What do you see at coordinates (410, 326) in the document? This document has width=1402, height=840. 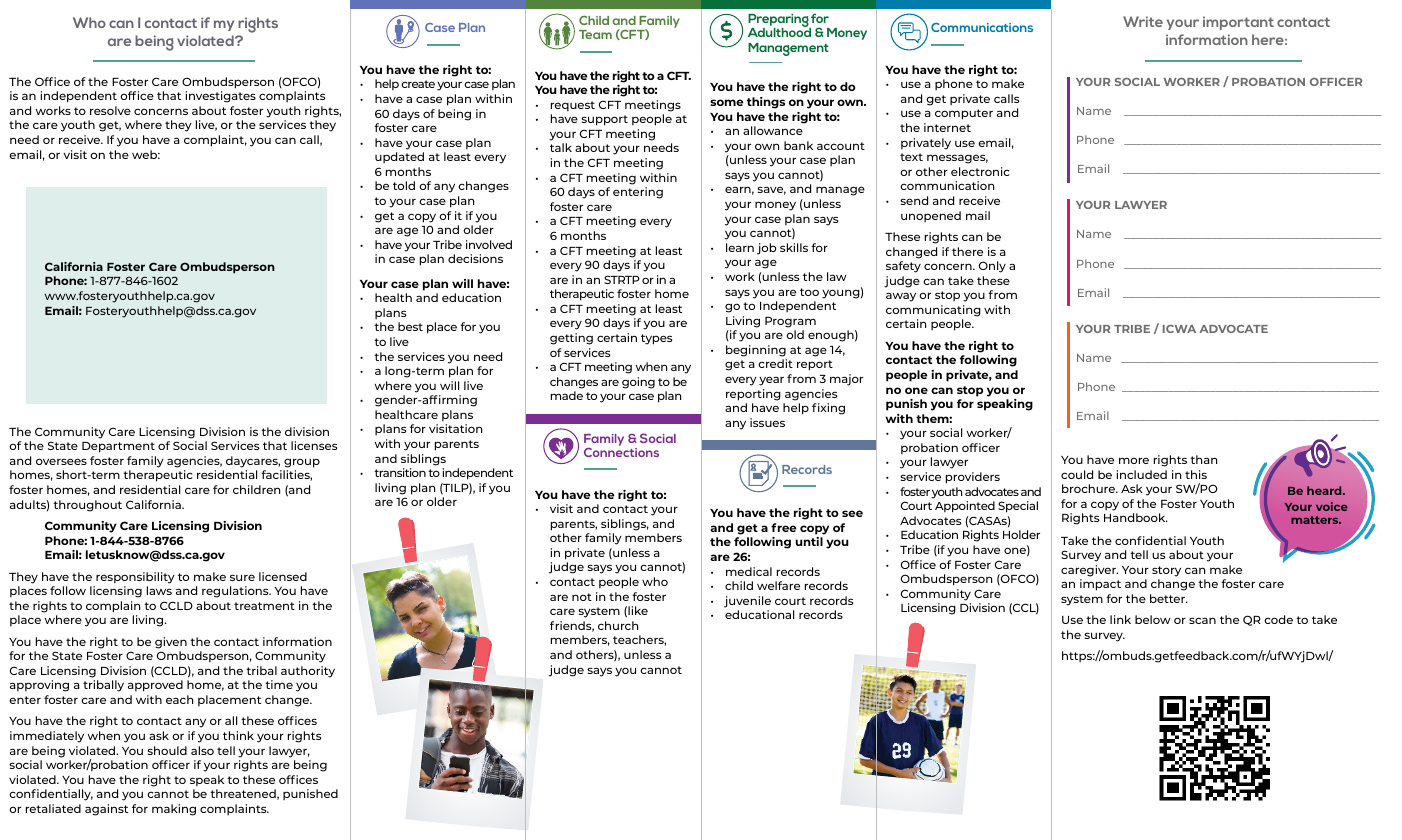 I see `best` at bounding box center [410, 326].
